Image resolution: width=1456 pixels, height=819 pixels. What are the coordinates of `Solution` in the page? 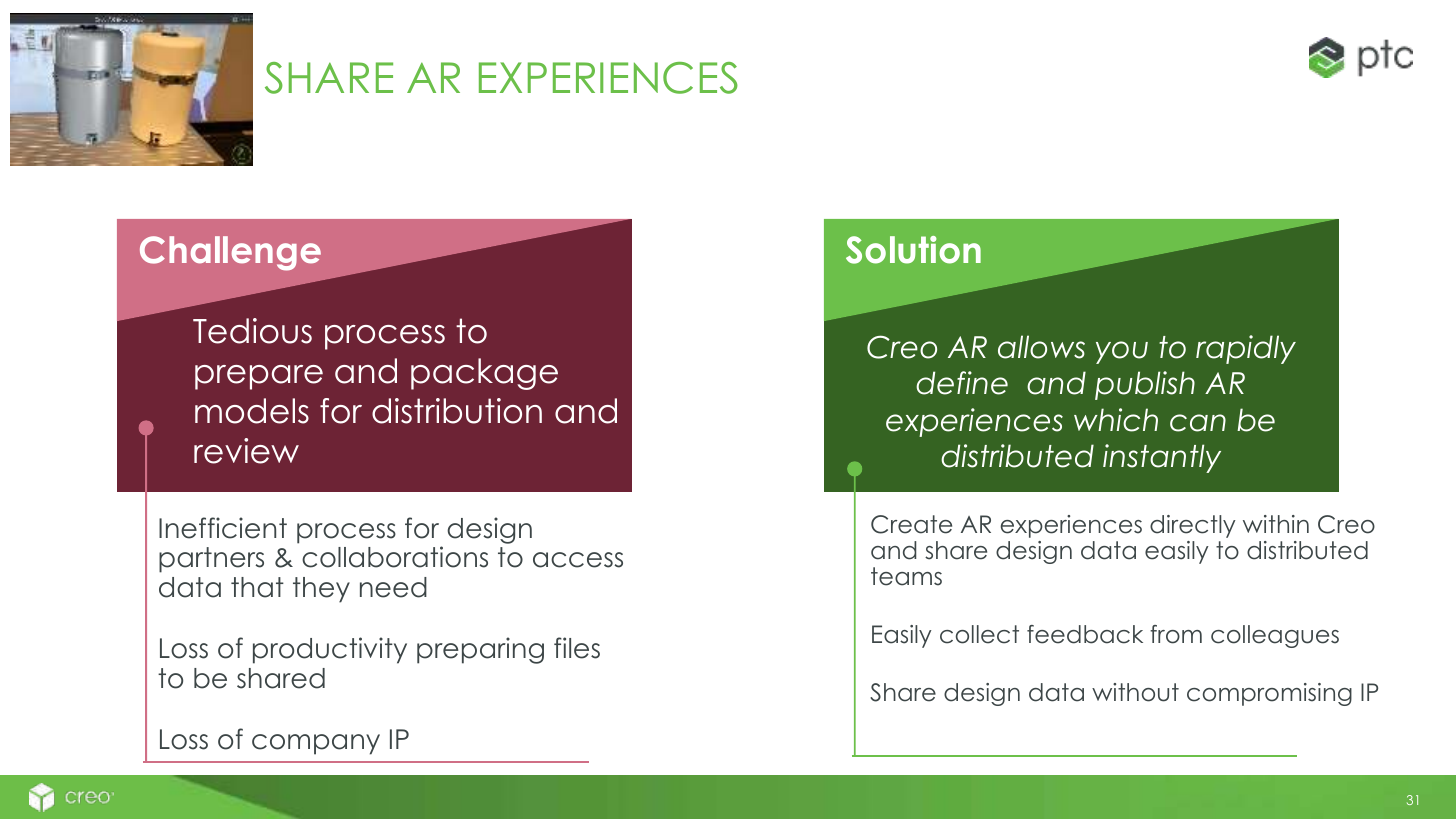 It's located at (913, 250).
